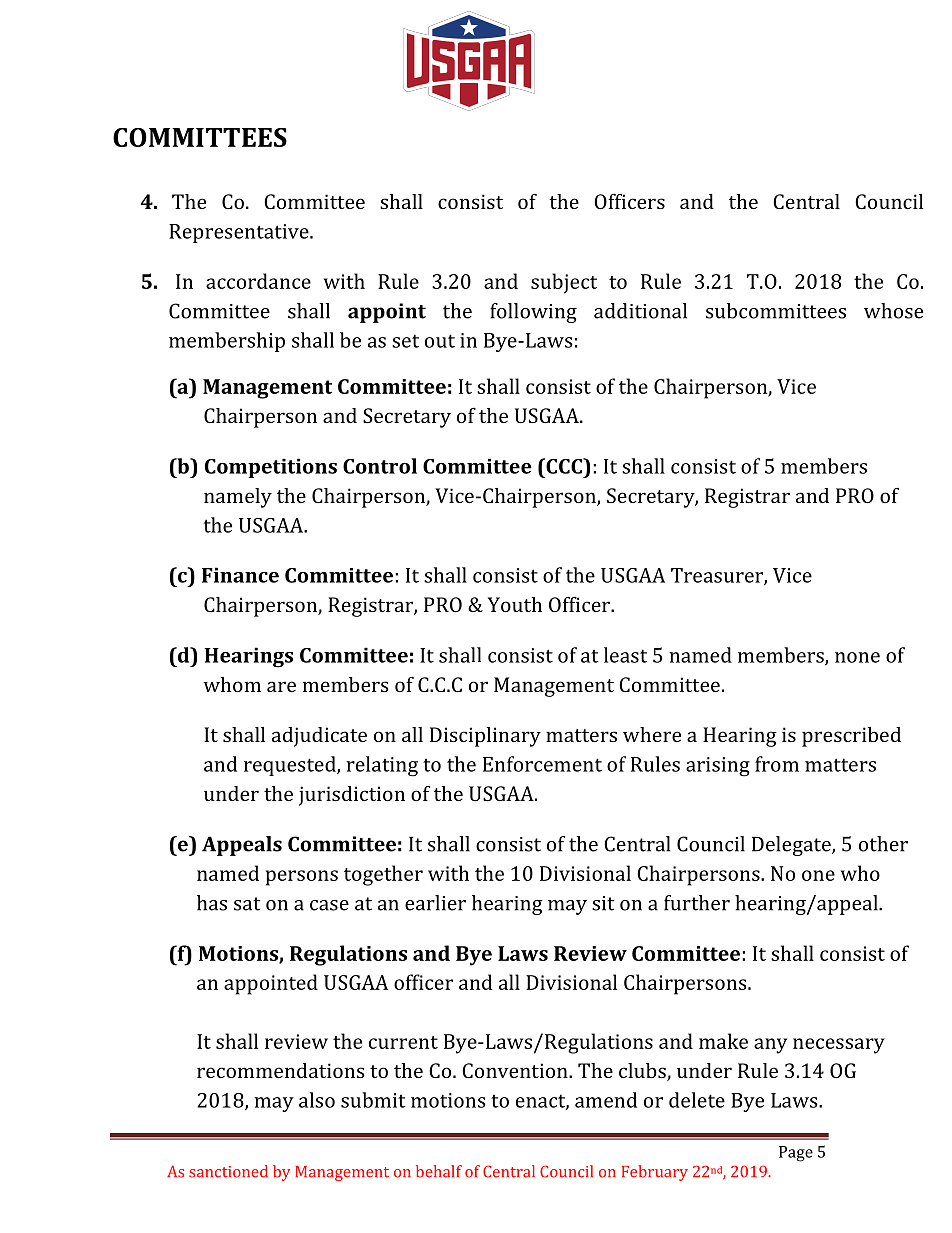  What do you see at coordinates (777, 764) in the screenshot?
I see `from` at bounding box center [777, 764].
